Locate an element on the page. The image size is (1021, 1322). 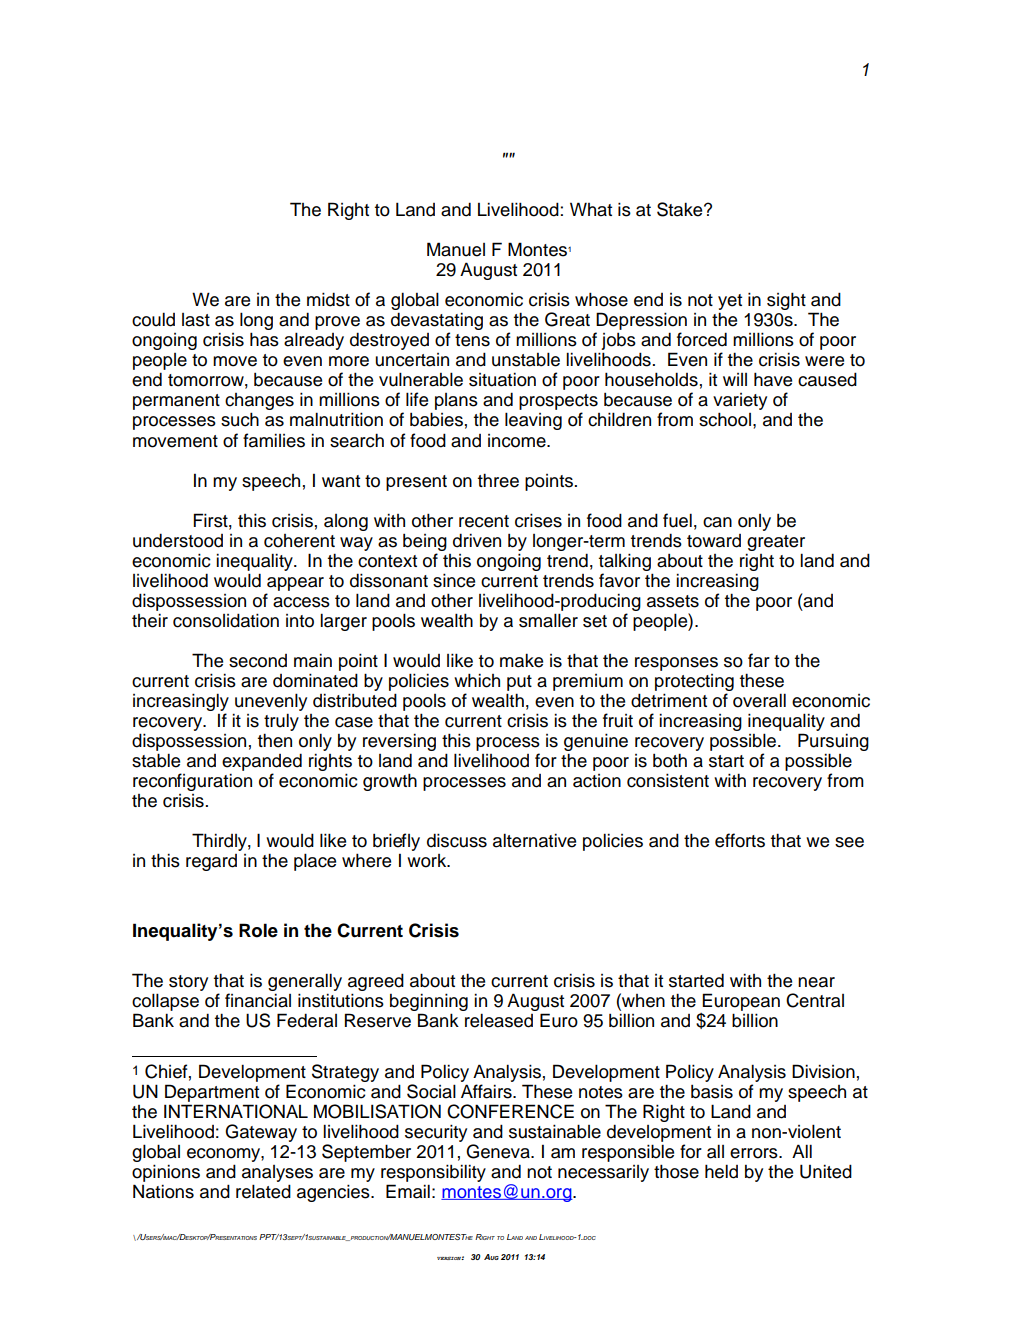
analyses is located at coordinates (277, 1173).
